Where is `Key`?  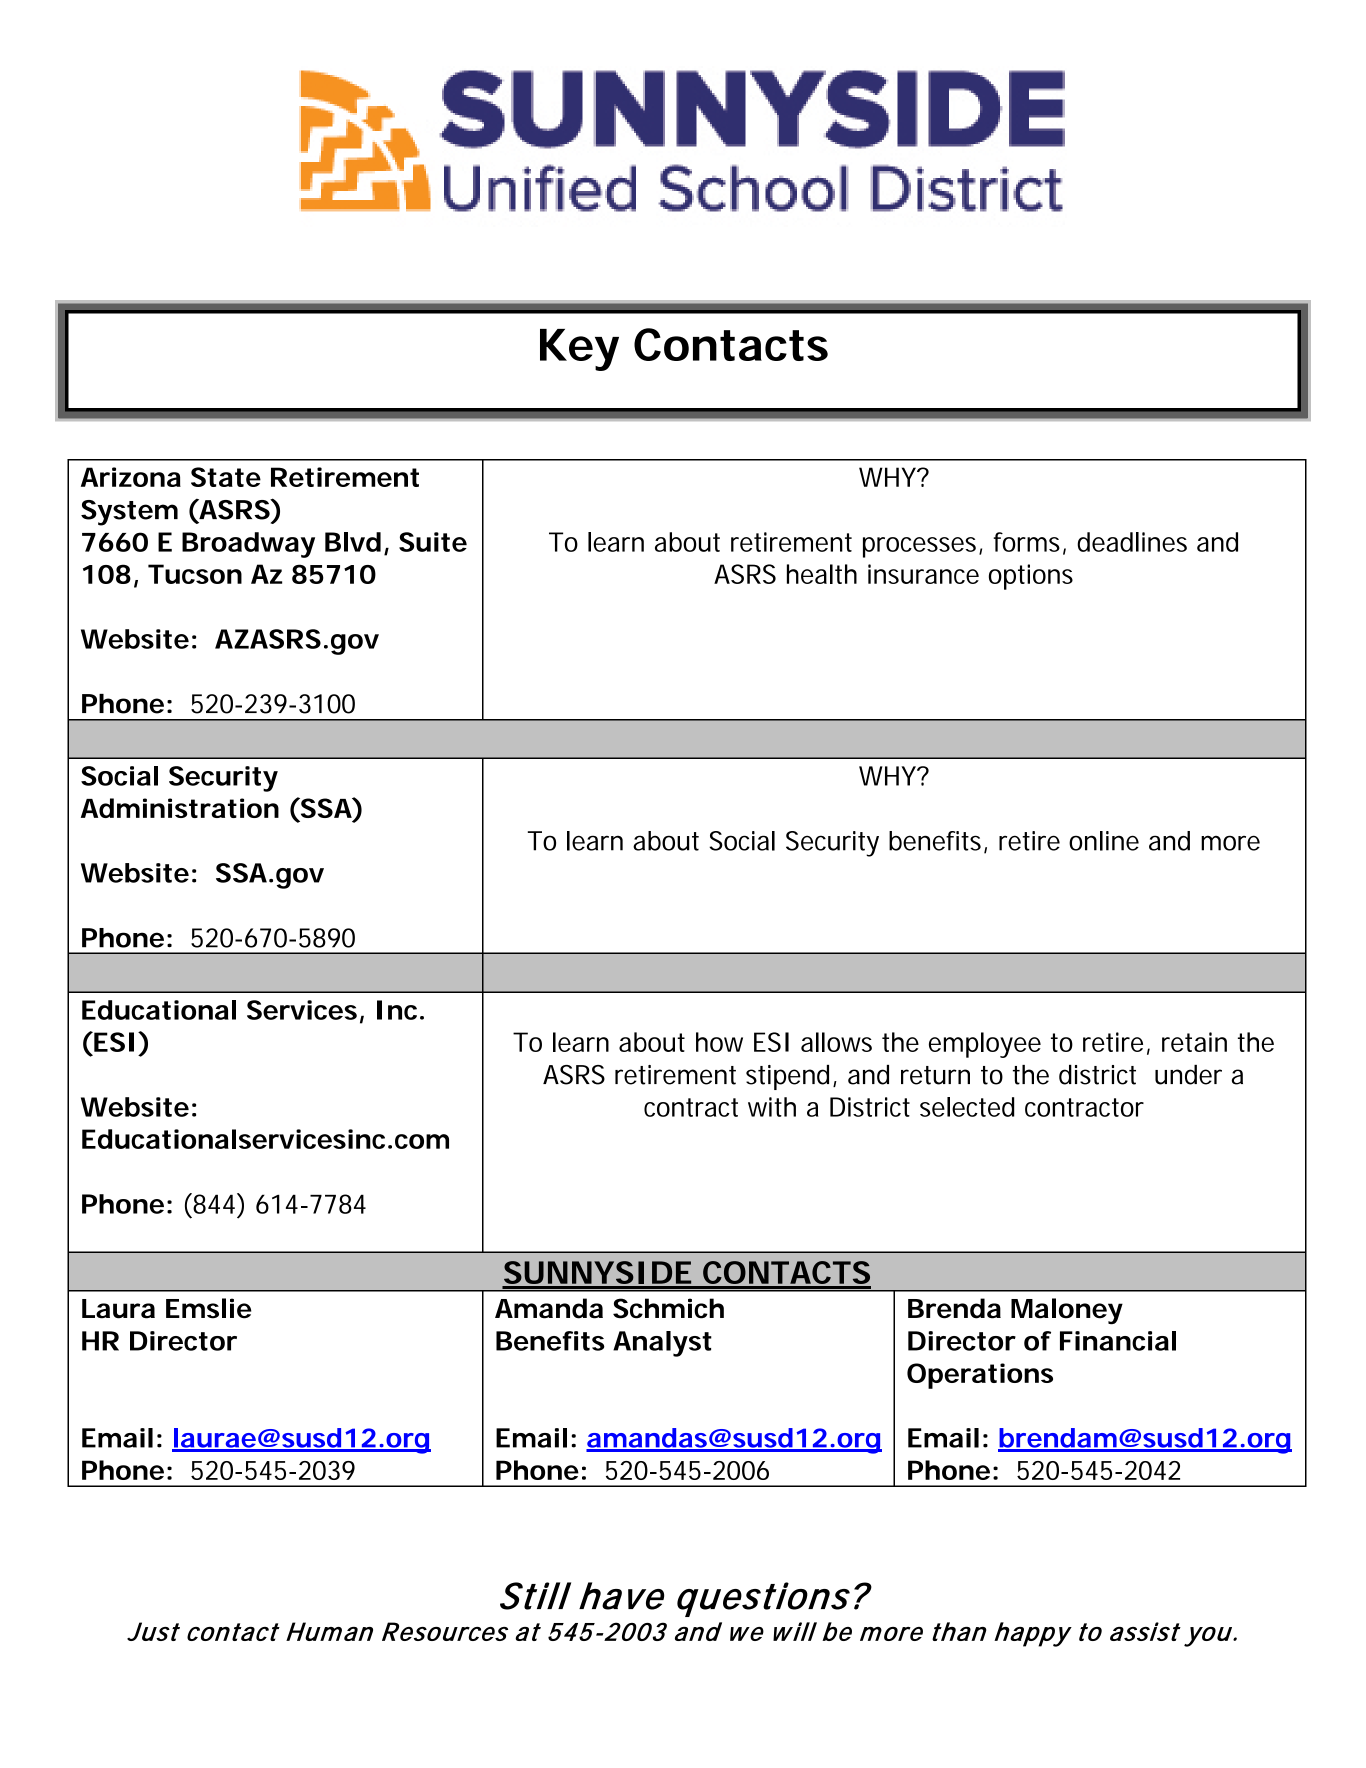
Key is located at coordinates (579, 350).
